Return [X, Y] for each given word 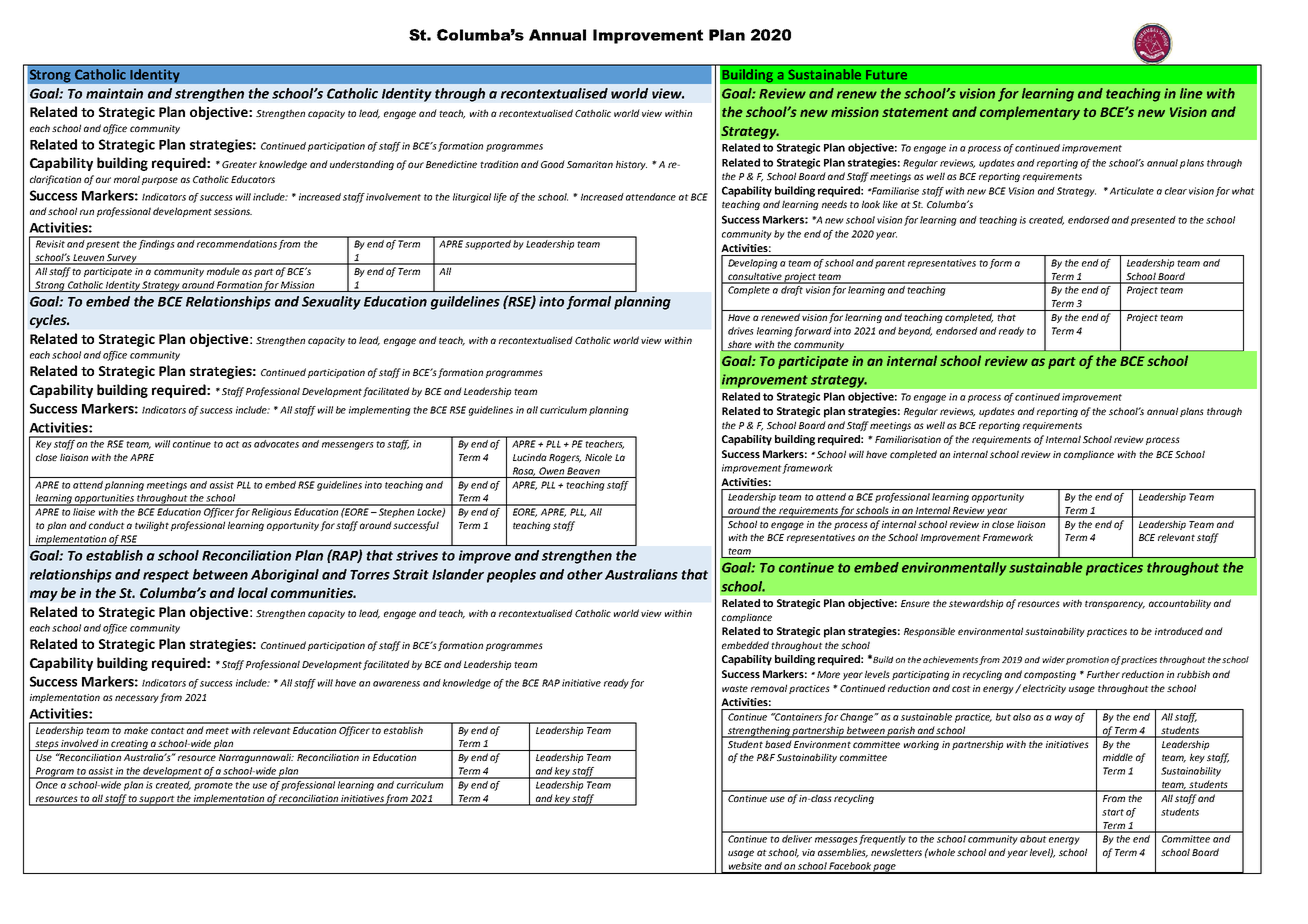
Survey [122, 259]
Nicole [598, 457]
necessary [137, 699]
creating [129, 745]
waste [735, 688]
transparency [1115, 604]
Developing [752, 264]
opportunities [104, 500]
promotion [1087, 660]
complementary [1030, 113]
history [631, 165]
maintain [114, 93]
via [808, 852]
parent [890, 264]
